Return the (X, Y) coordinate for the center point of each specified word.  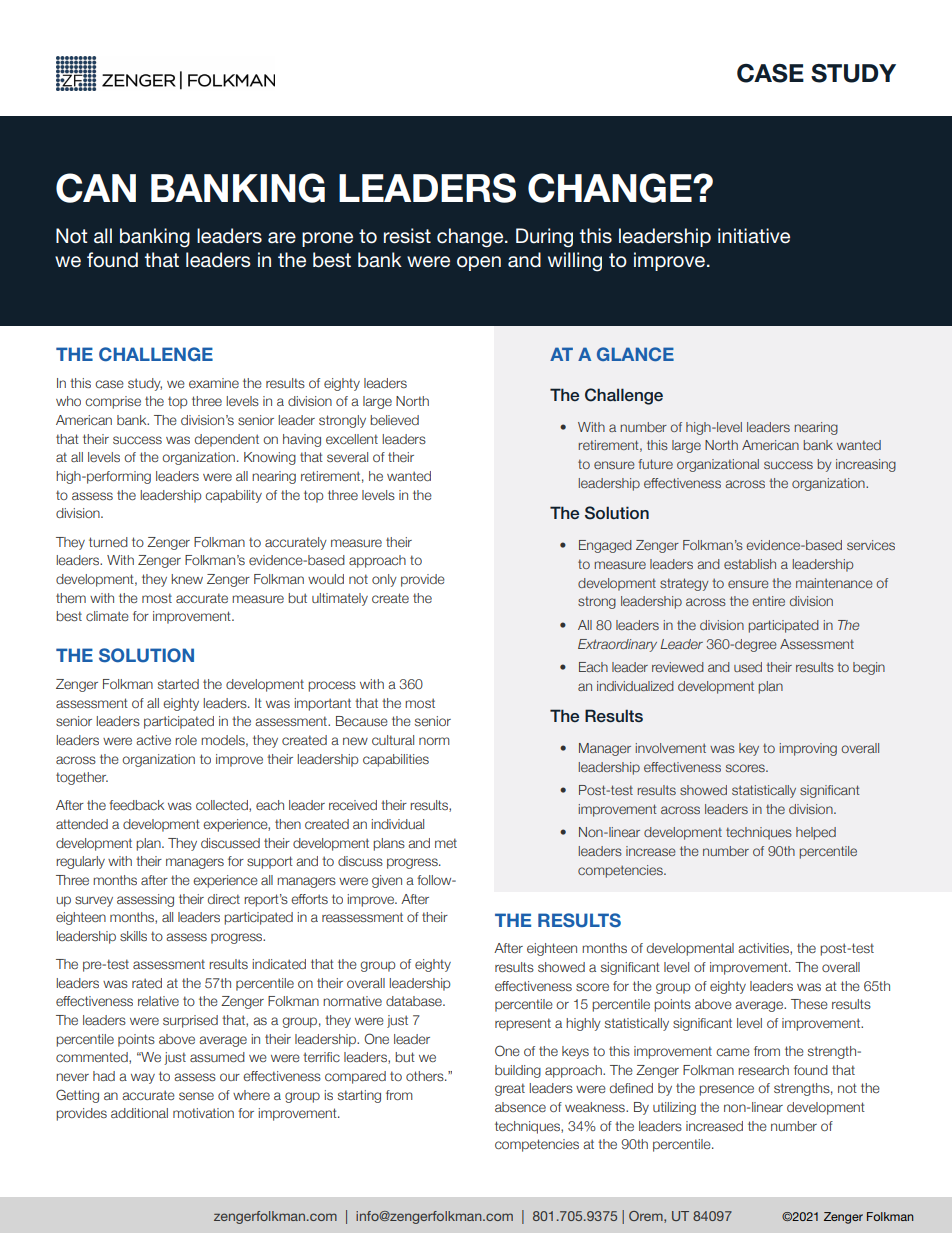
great (510, 1089)
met (446, 843)
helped (816, 833)
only (384, 580)
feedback (136, 805)
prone (327, 239)
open (479, 263)
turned (108, 542)
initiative (754, 236)
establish (750, 564)
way (143, 1078)
